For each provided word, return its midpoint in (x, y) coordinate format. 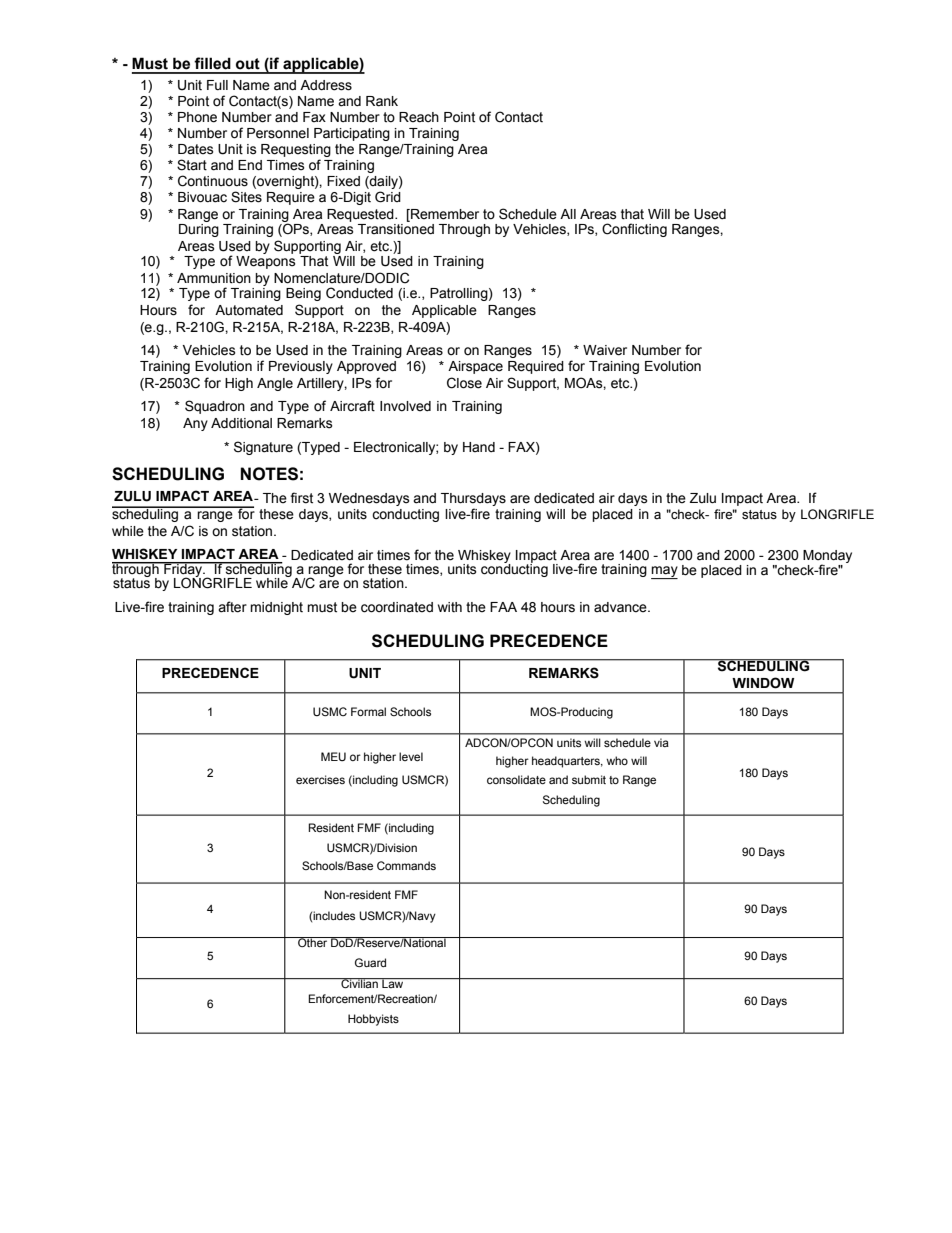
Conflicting (634, 230)
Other (313, 942)
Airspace (475, 367)
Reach (419, 117)
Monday (827, 558)
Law (393, 983)
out (248, 64)
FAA (503, 607)
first (301, 498)
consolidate (516, 779)
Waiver (605, 350)
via (661, 742)
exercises (320, 779)
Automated (249, 310)
